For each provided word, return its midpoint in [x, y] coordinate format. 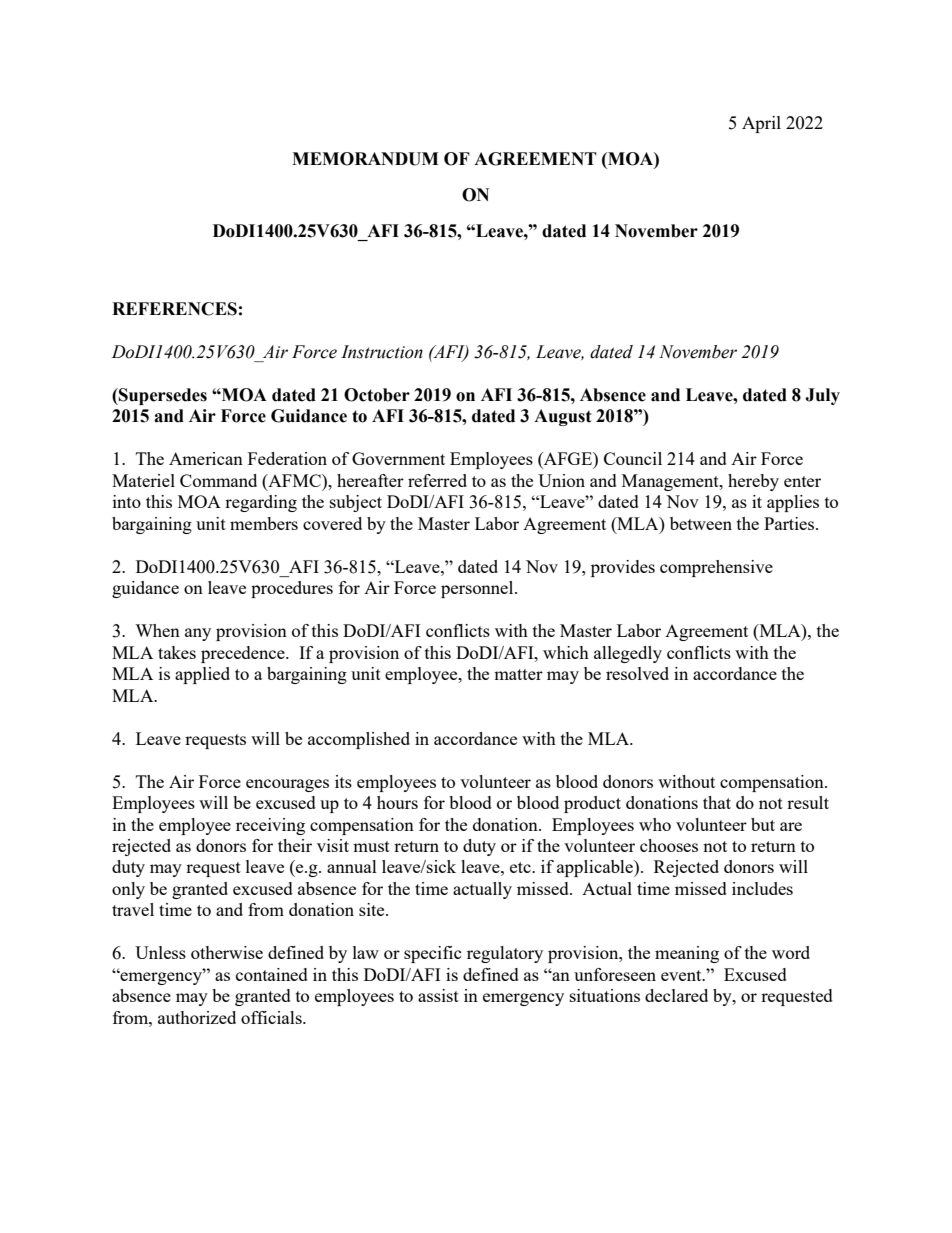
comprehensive [716, 568]
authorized [197, 1017]
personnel [478, 589]
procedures [292, 589]
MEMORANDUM [365, 159]
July [822, 396]
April [761, 124]
